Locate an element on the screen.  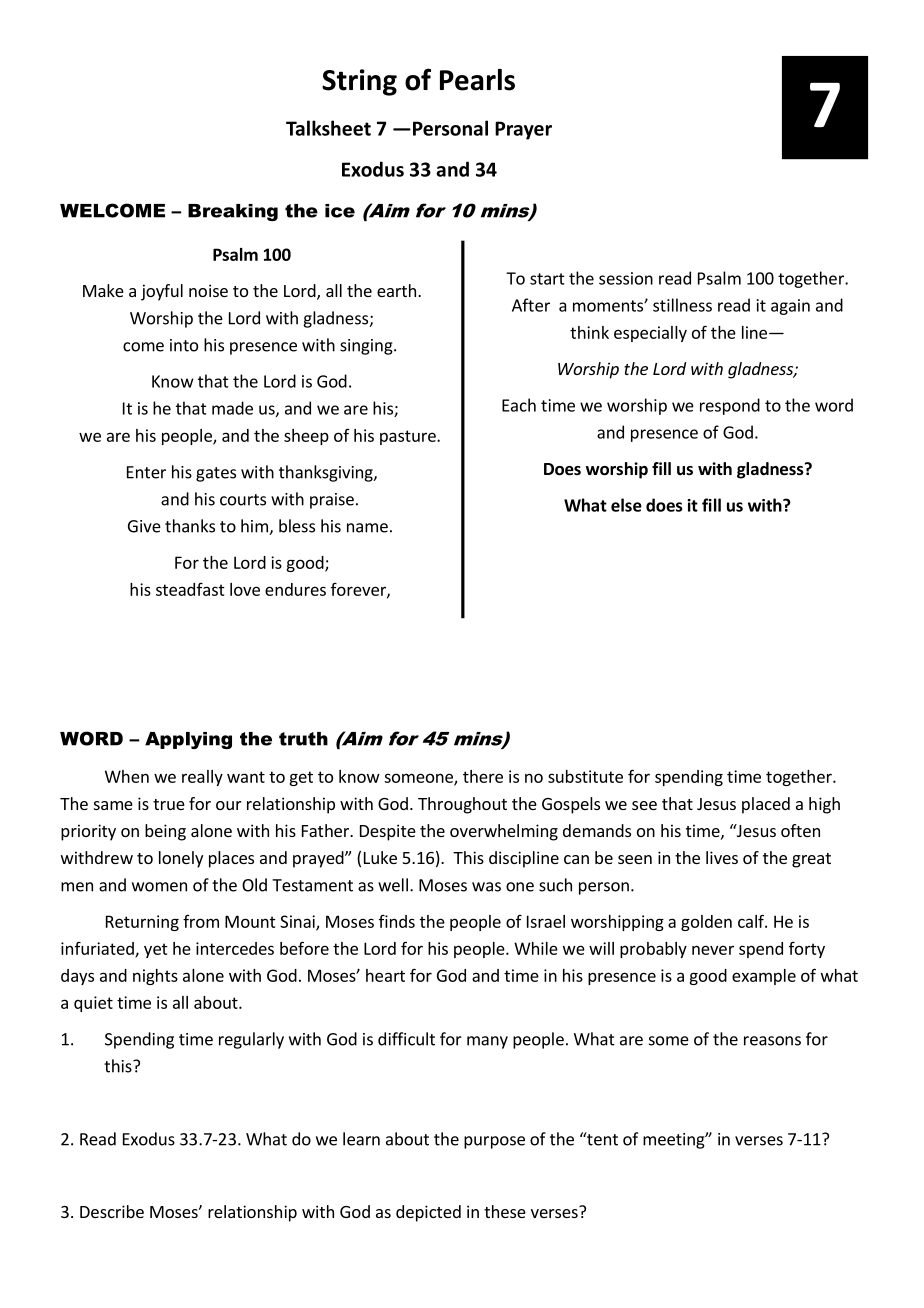
Breaking is located at coordinates (233, 212).
